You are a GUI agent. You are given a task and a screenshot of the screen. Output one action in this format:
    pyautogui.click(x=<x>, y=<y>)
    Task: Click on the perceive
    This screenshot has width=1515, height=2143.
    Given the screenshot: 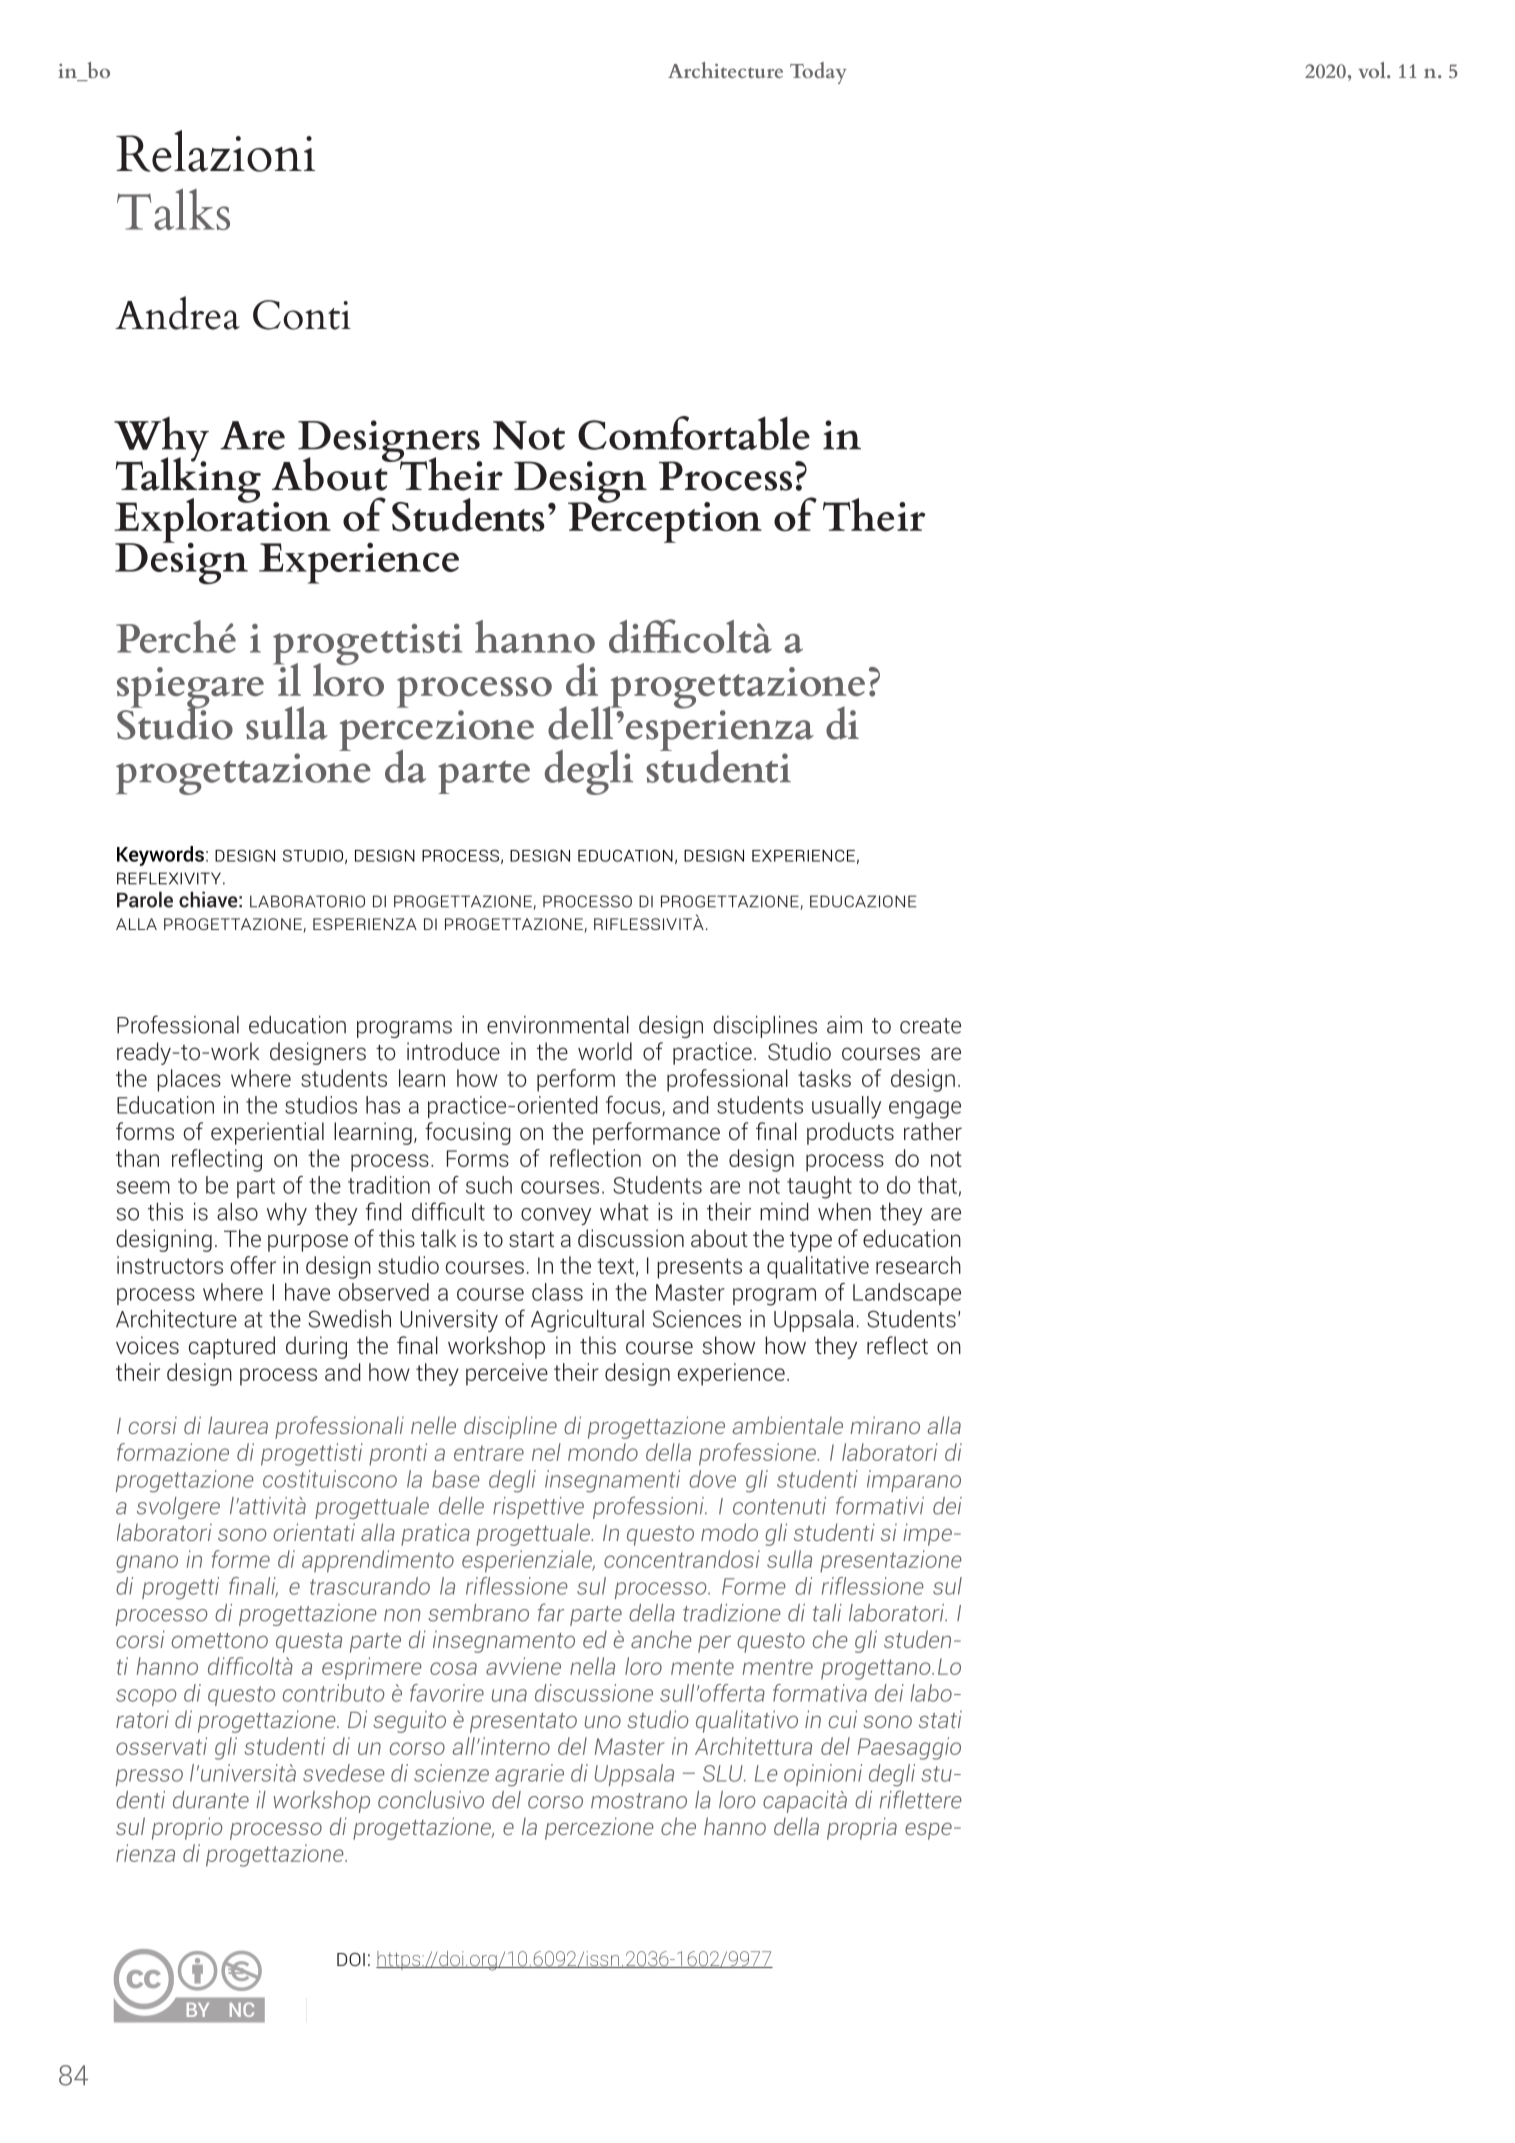 What is the action you would take?
    pyautogui.click(x=507, y=1374)
